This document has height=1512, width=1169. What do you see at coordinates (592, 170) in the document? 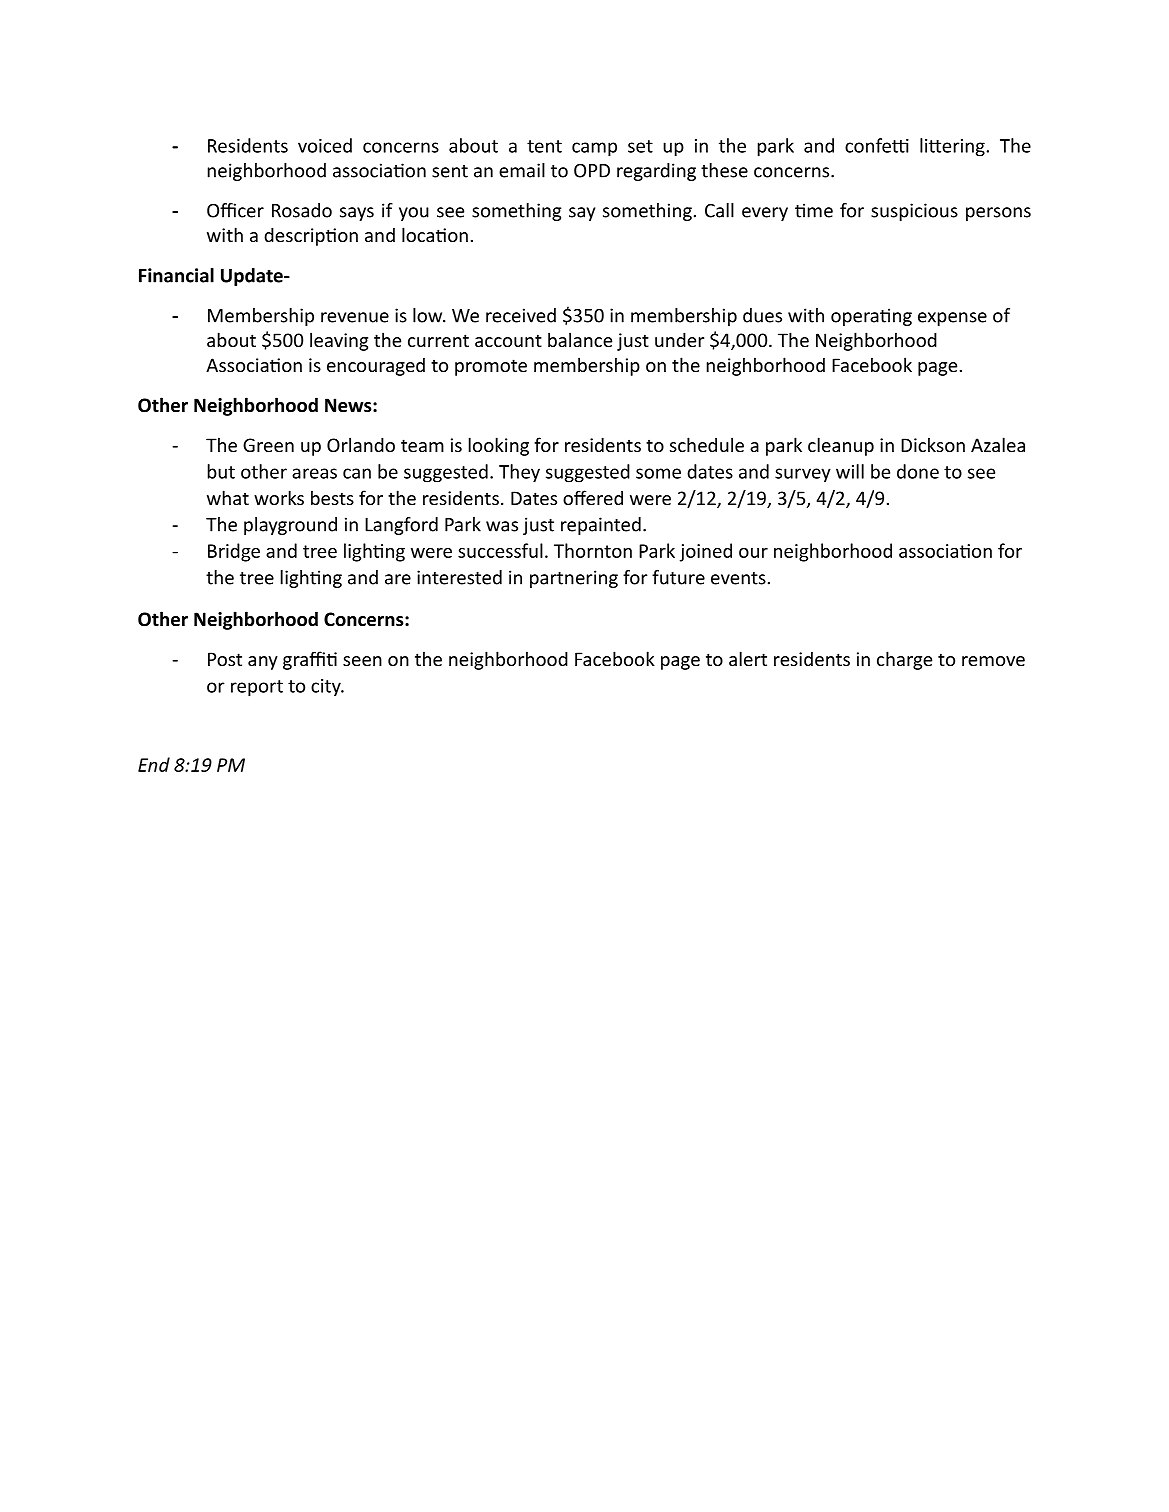
I see `OPD` at bounding box center [592, 170].
